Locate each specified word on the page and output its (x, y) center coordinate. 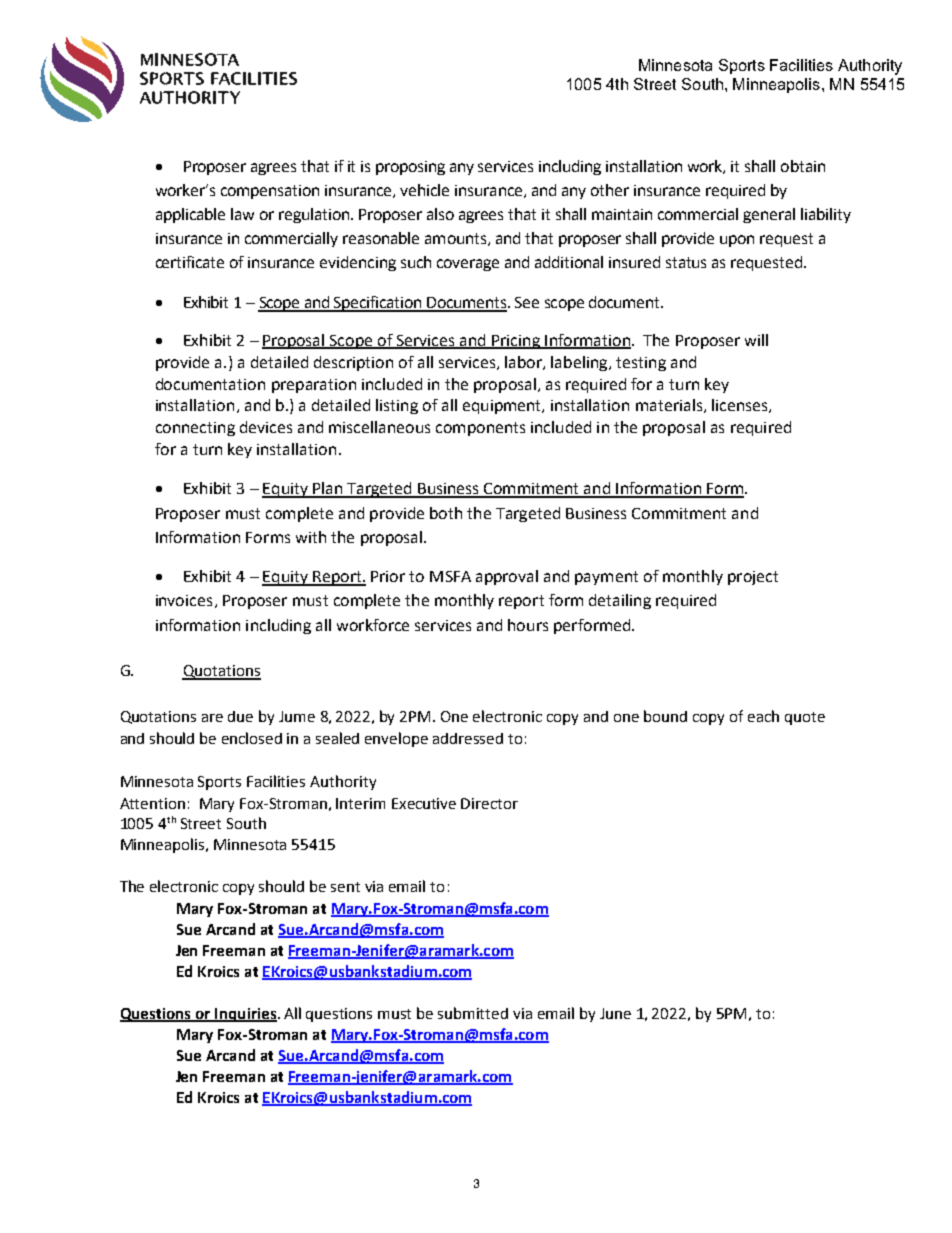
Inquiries (246, 1015)
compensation (270, 192)
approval (507, 577)
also (440, 214)
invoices (184, 600)
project (753, 578)
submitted (473, 1013)
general (769, 215)
